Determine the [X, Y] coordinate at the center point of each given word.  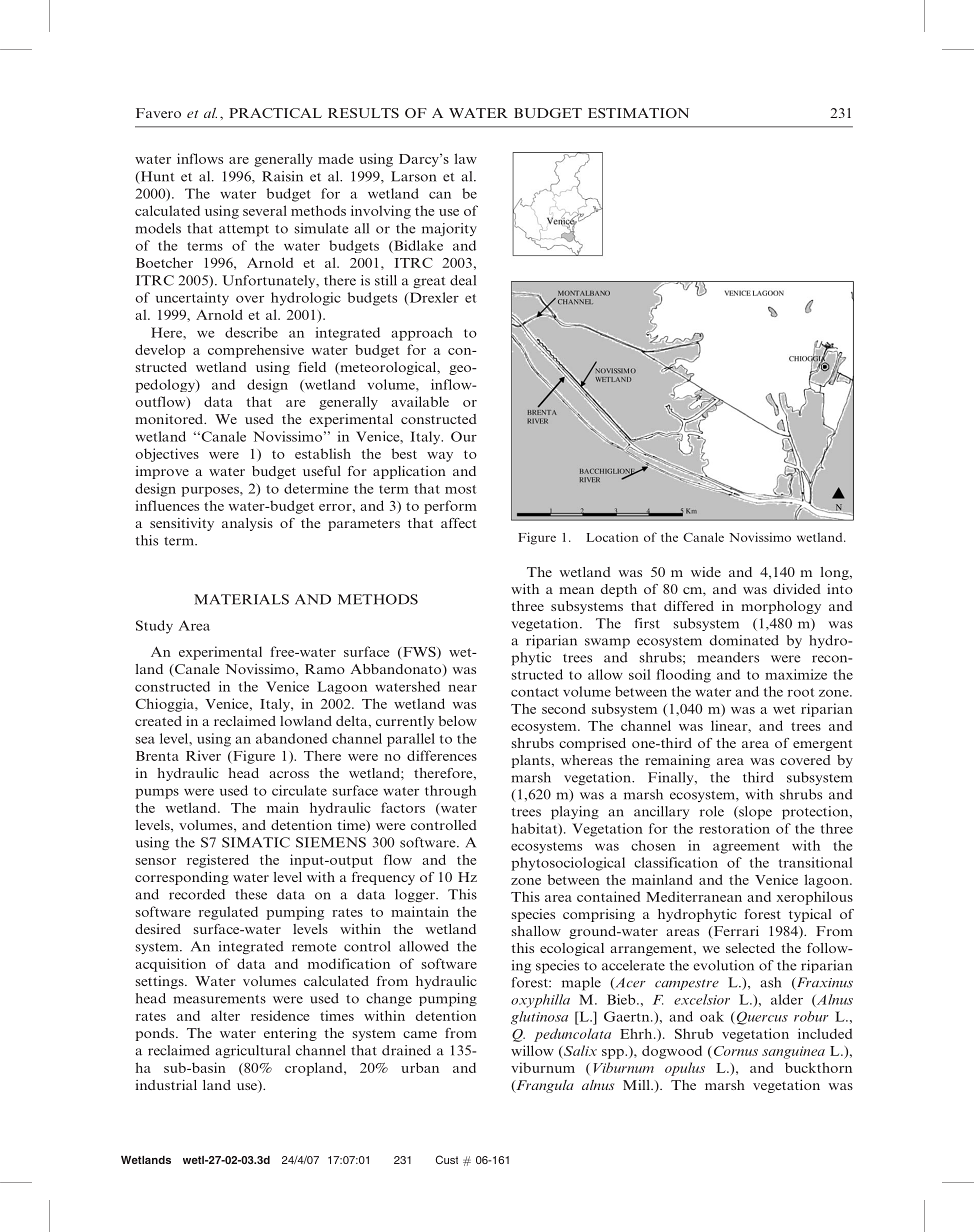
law [466, 158]
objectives [167, 455]
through [450, 792]
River [203, 755]
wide [706, 572]
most [460, 489]
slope [754, 813]
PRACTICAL [275, 113]
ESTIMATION [638, 113]
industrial [166, 1085]
